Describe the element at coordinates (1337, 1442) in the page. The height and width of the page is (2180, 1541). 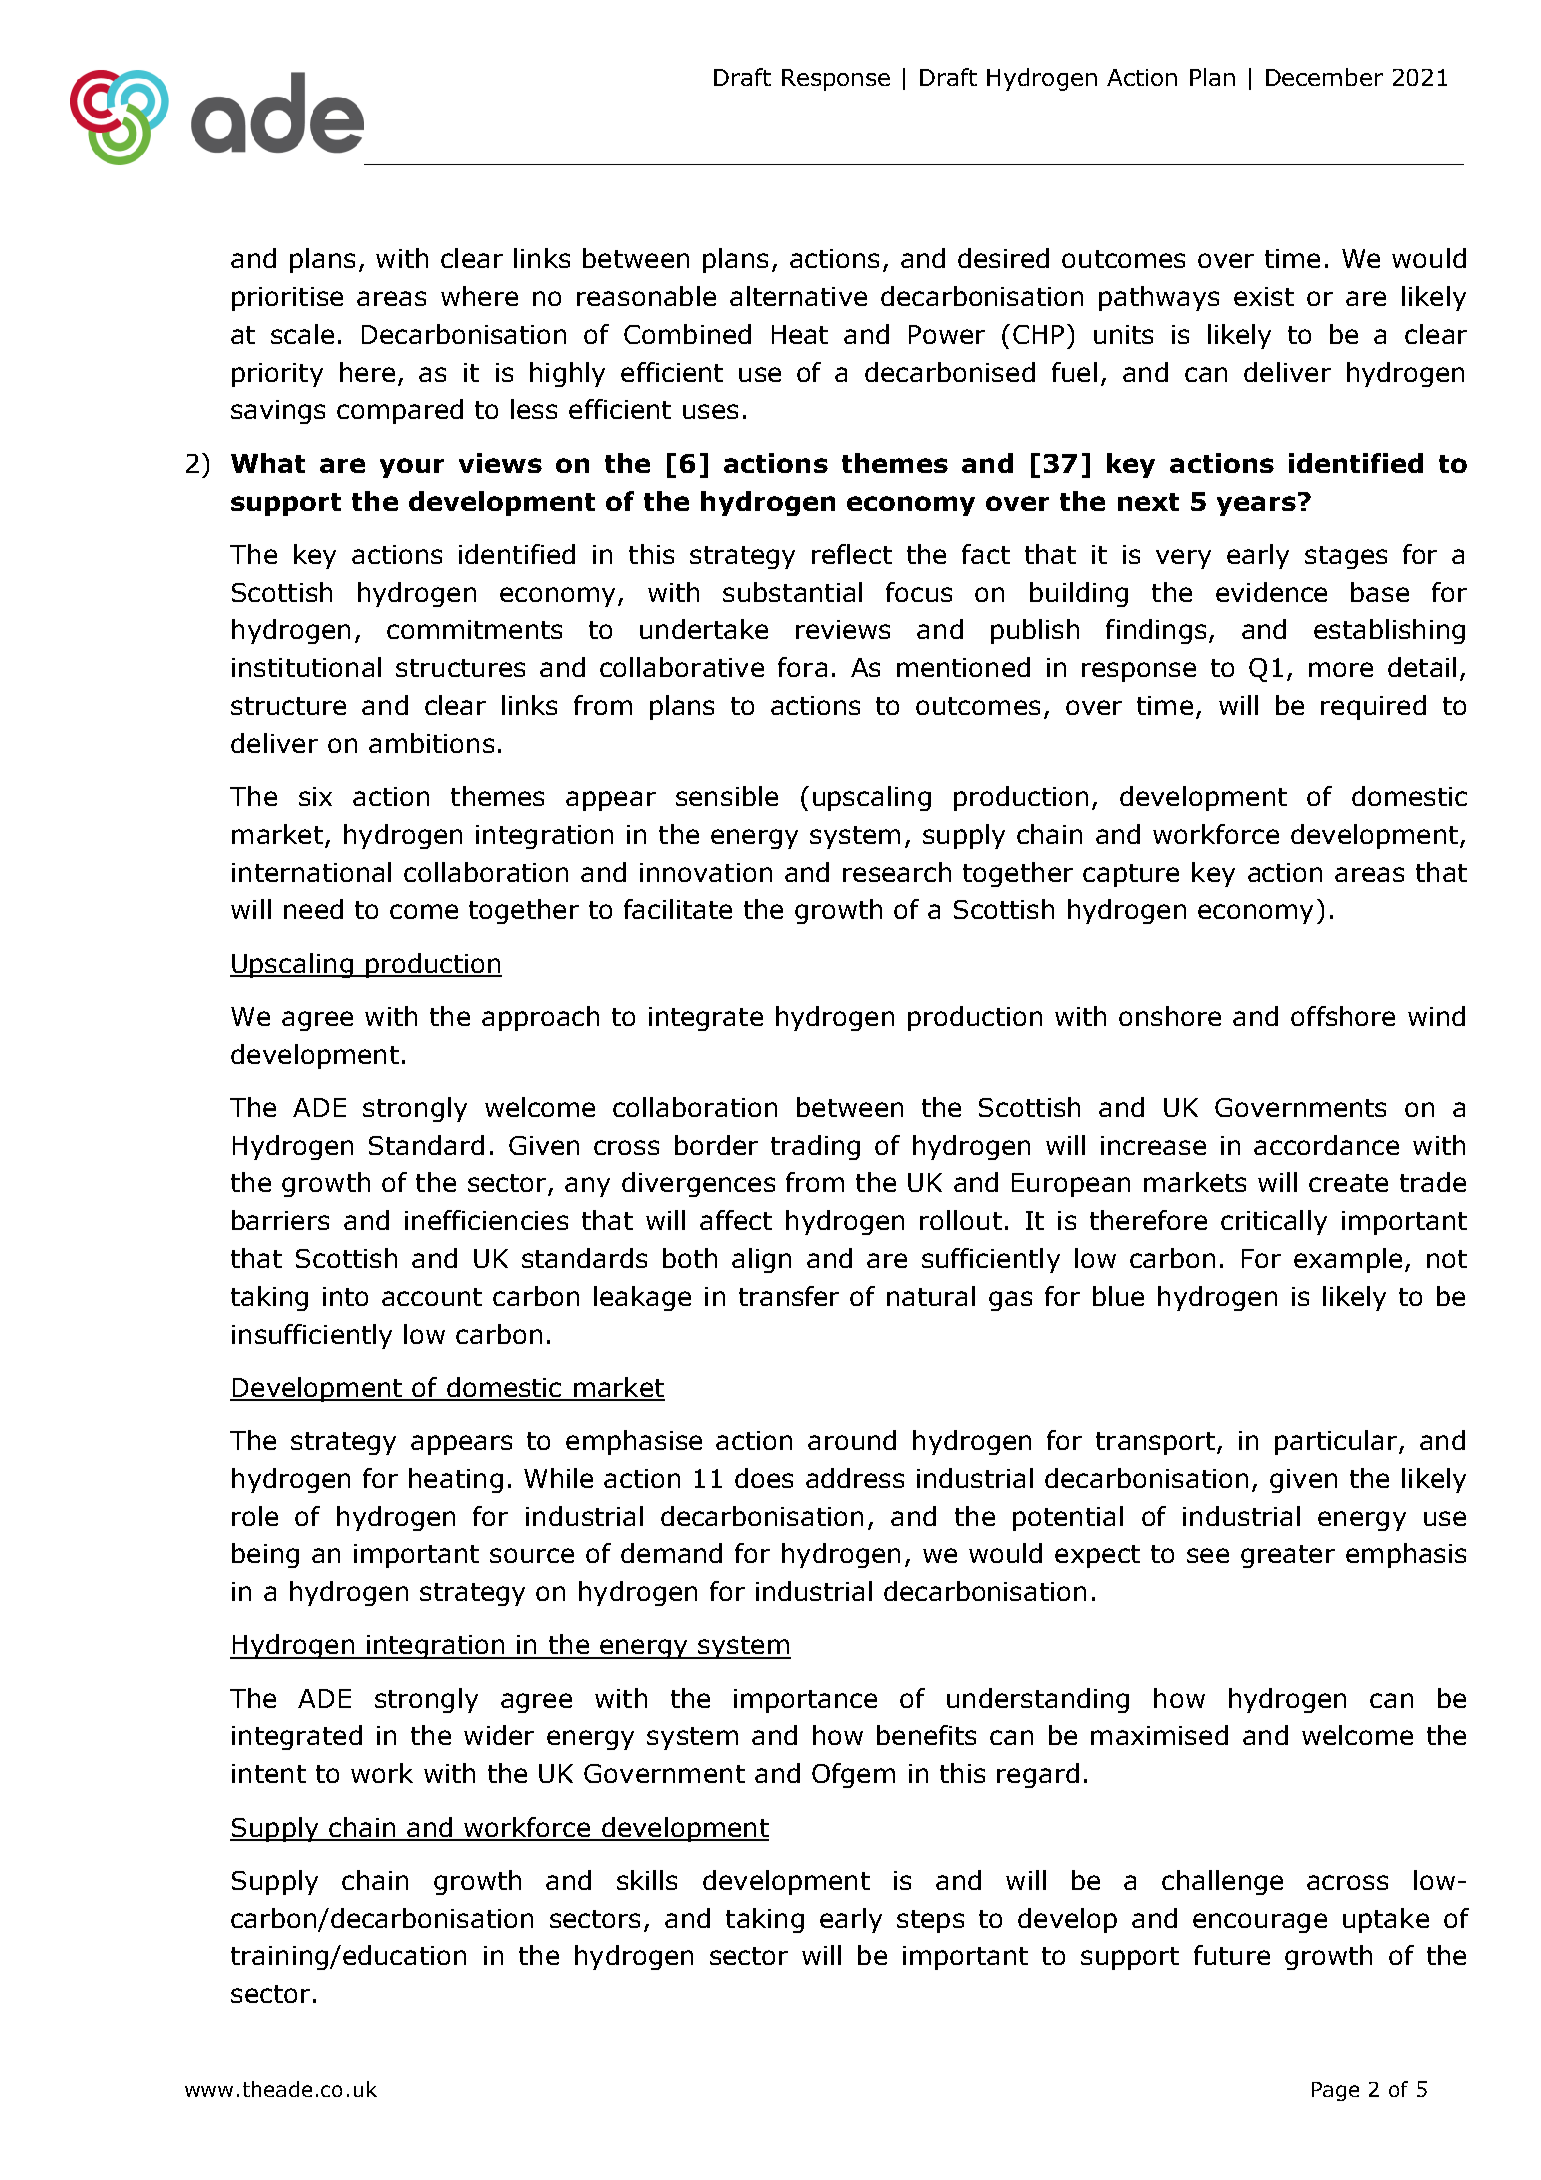
I see `particular` at that location.
